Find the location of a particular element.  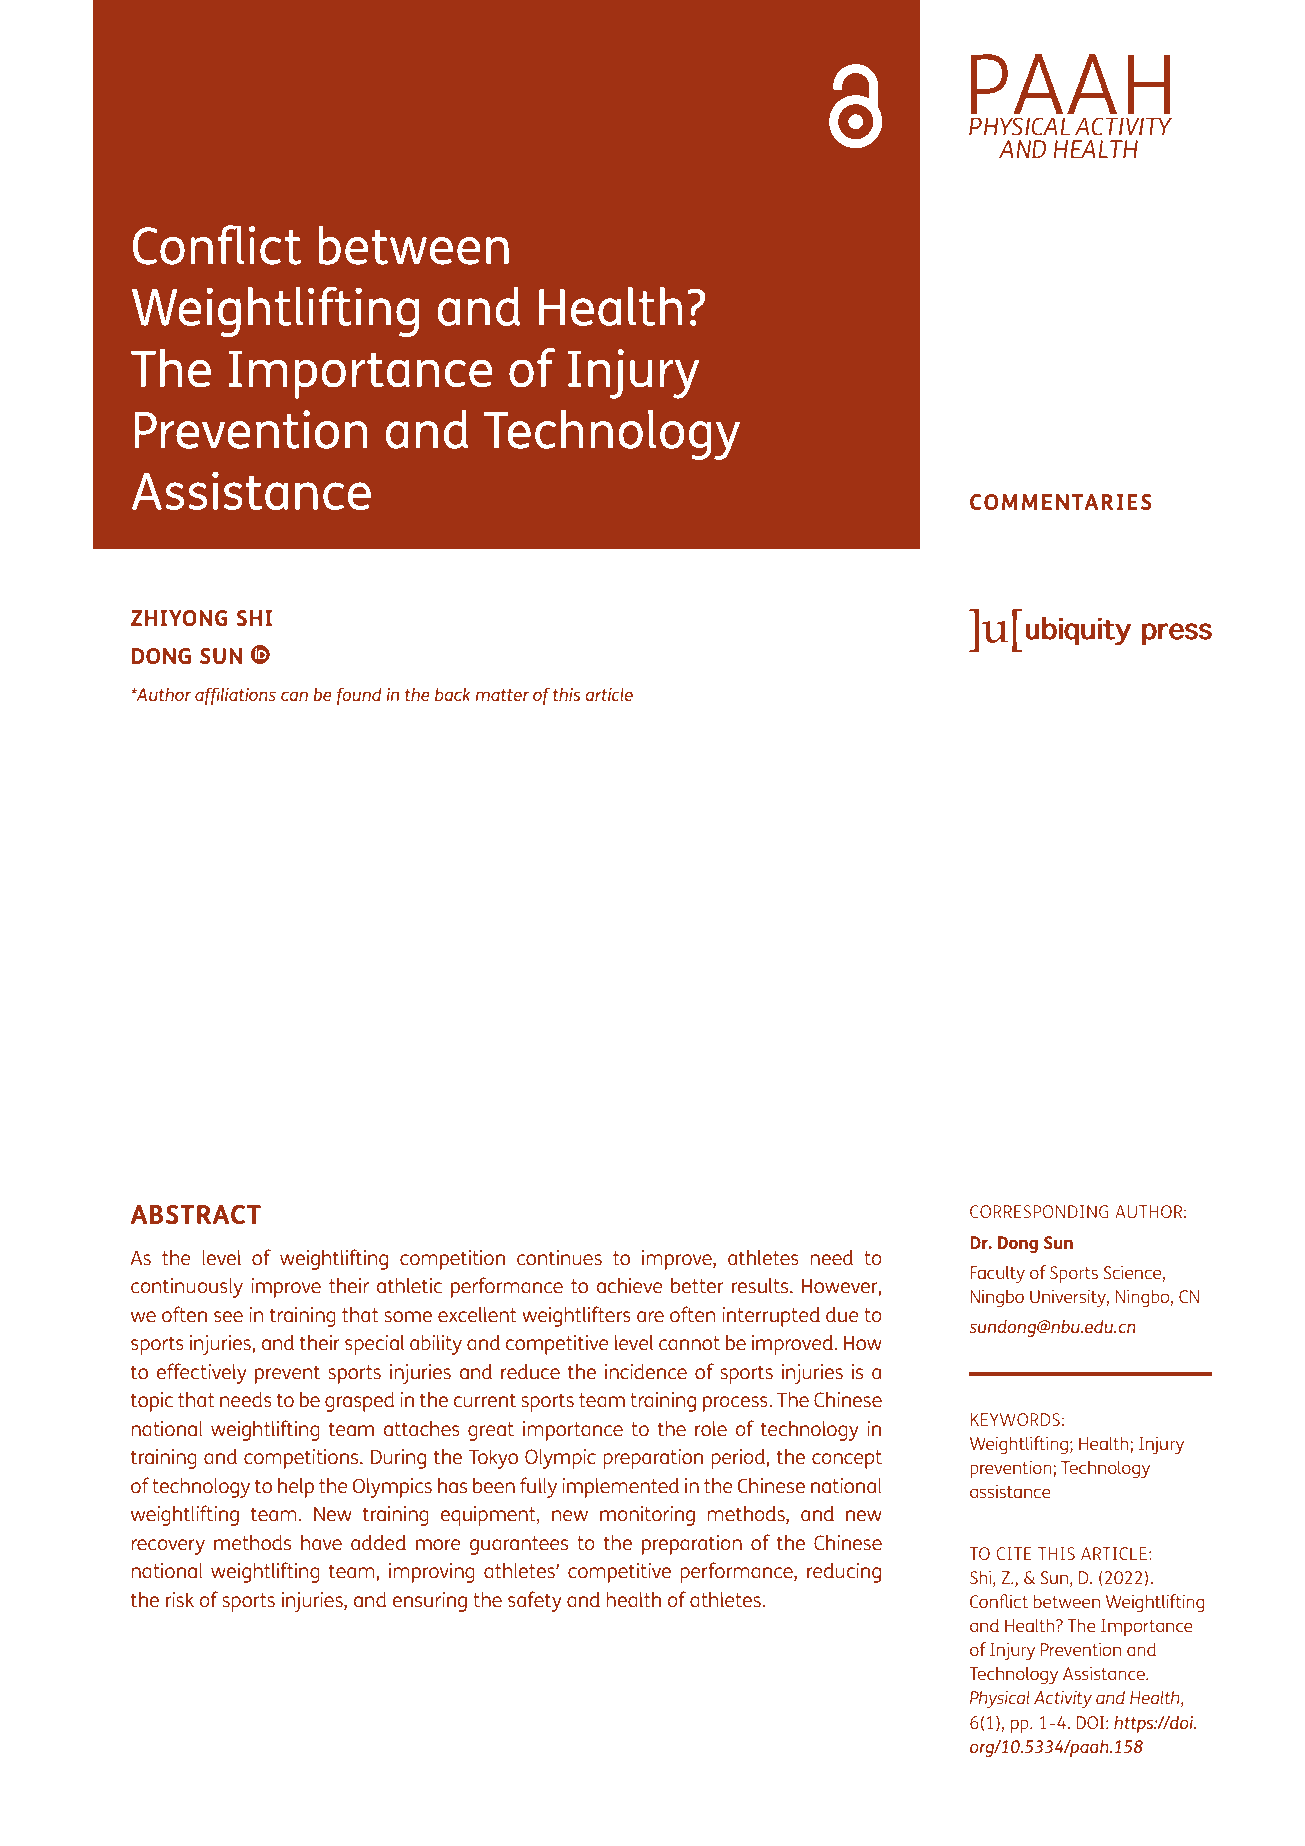

CORRESPONDING is located at coordinates (1039, 1211).
